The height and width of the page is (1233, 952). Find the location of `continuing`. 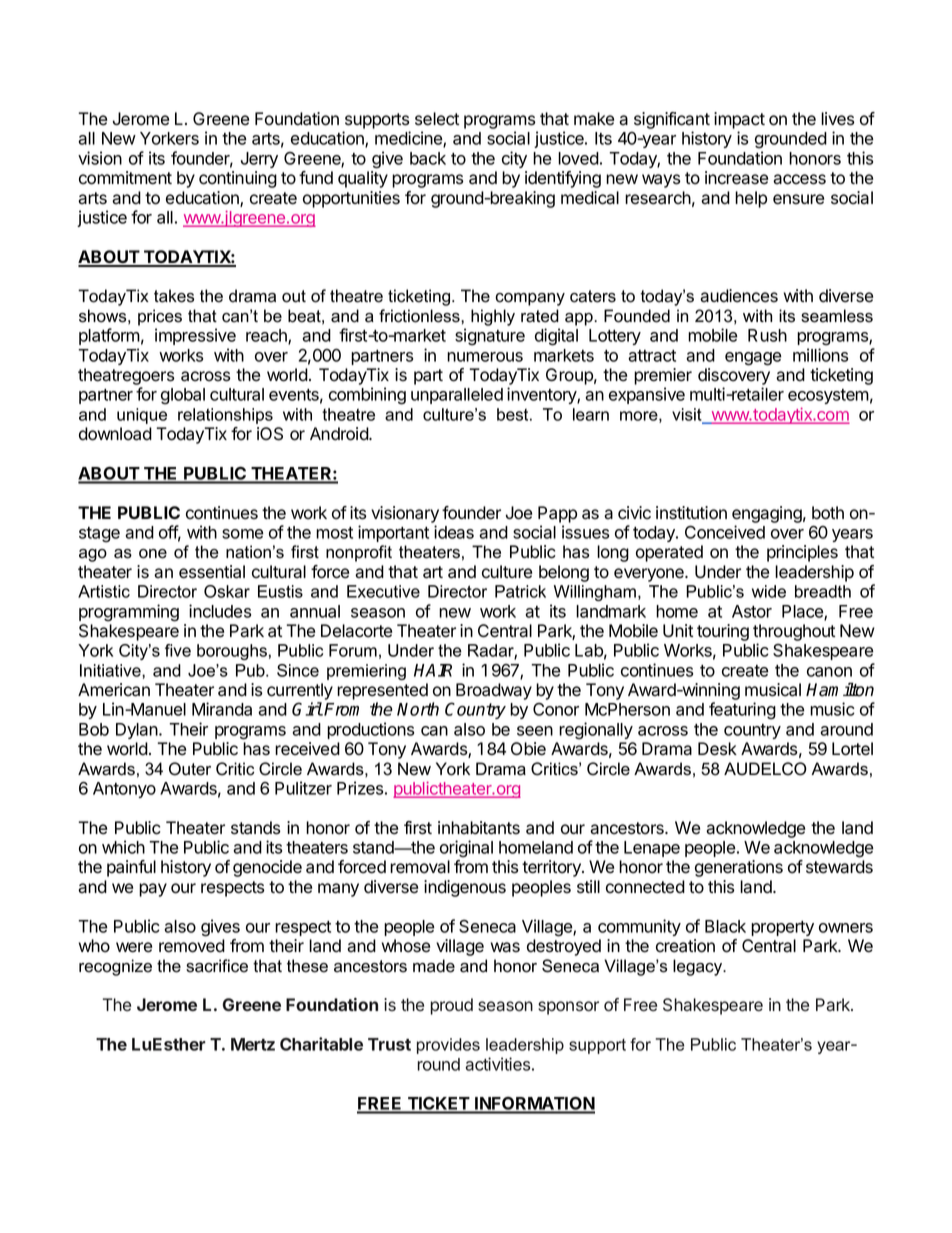

continuing is located at coordinates (238, 179).
